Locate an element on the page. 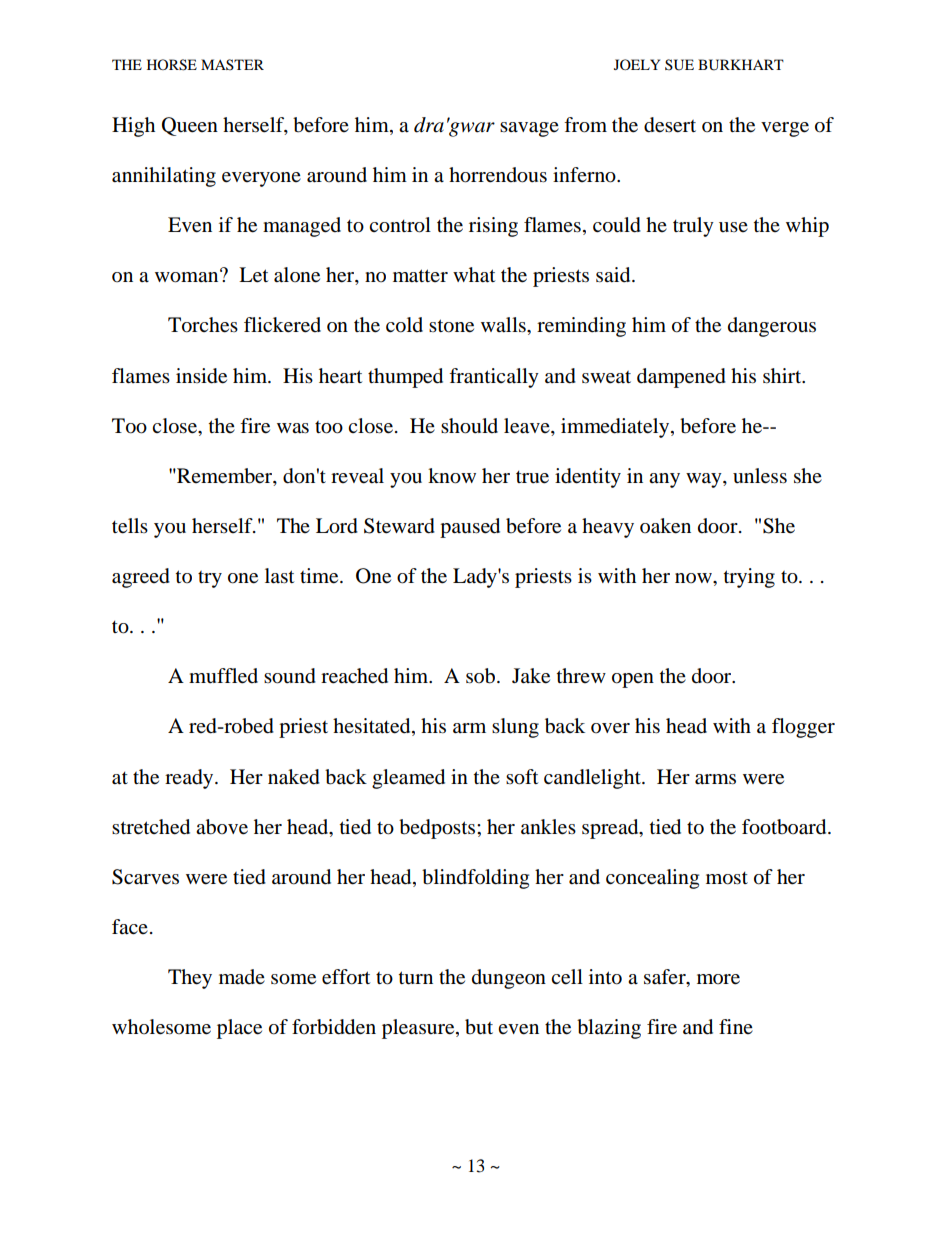  but is located at coordinates (479, 1027).
